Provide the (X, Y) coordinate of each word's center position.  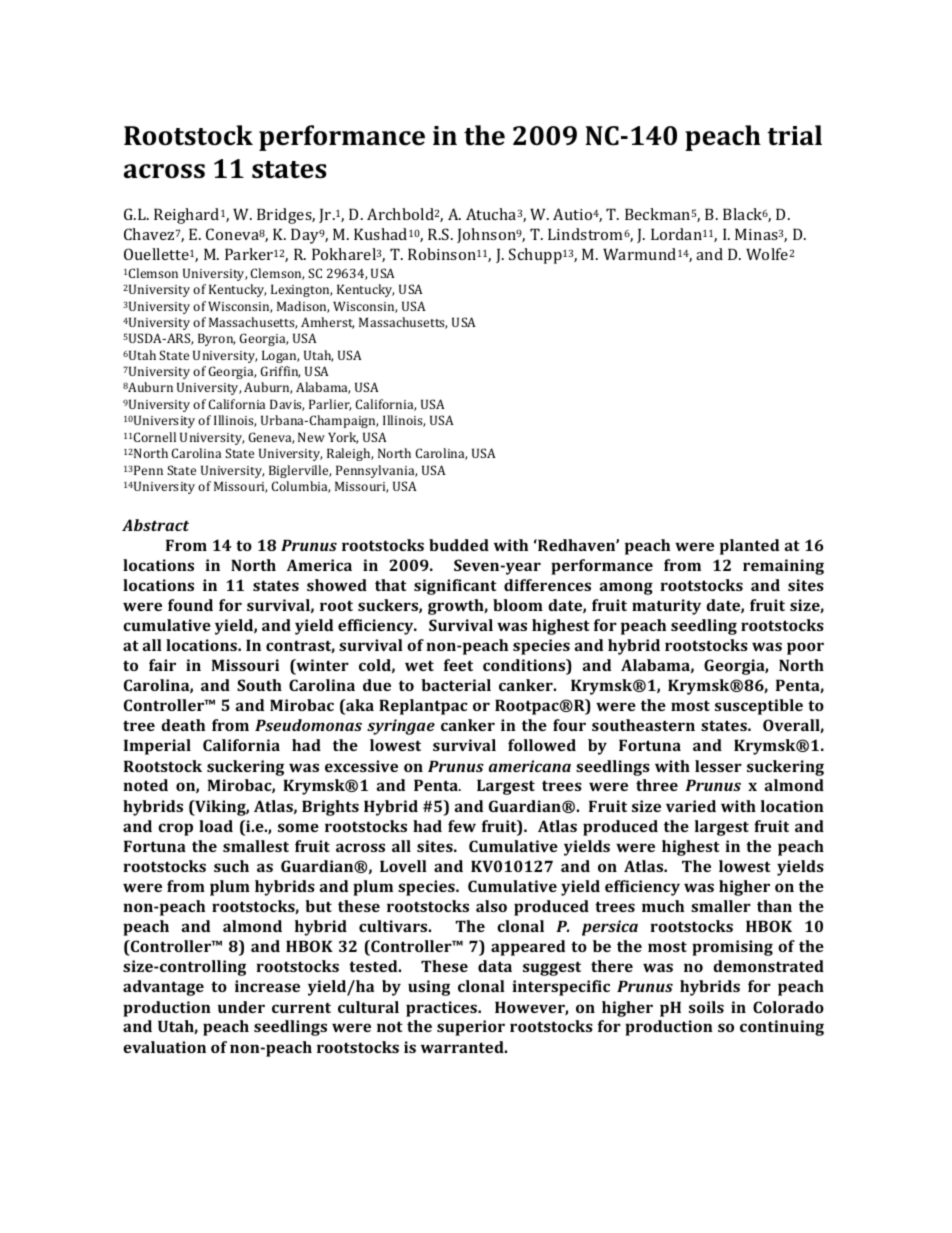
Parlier (330, 405)
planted (749, 547)
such (231, 866)
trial (794, 135)
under (241, 1007)
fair (162, 665)
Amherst (327, 323)
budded (459, 545)
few (462, 826)
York (343, 438)
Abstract (155, 525)
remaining (783, 567)
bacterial (456, 685)
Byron (216, 339)
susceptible (759, 707)
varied (691, 806)
